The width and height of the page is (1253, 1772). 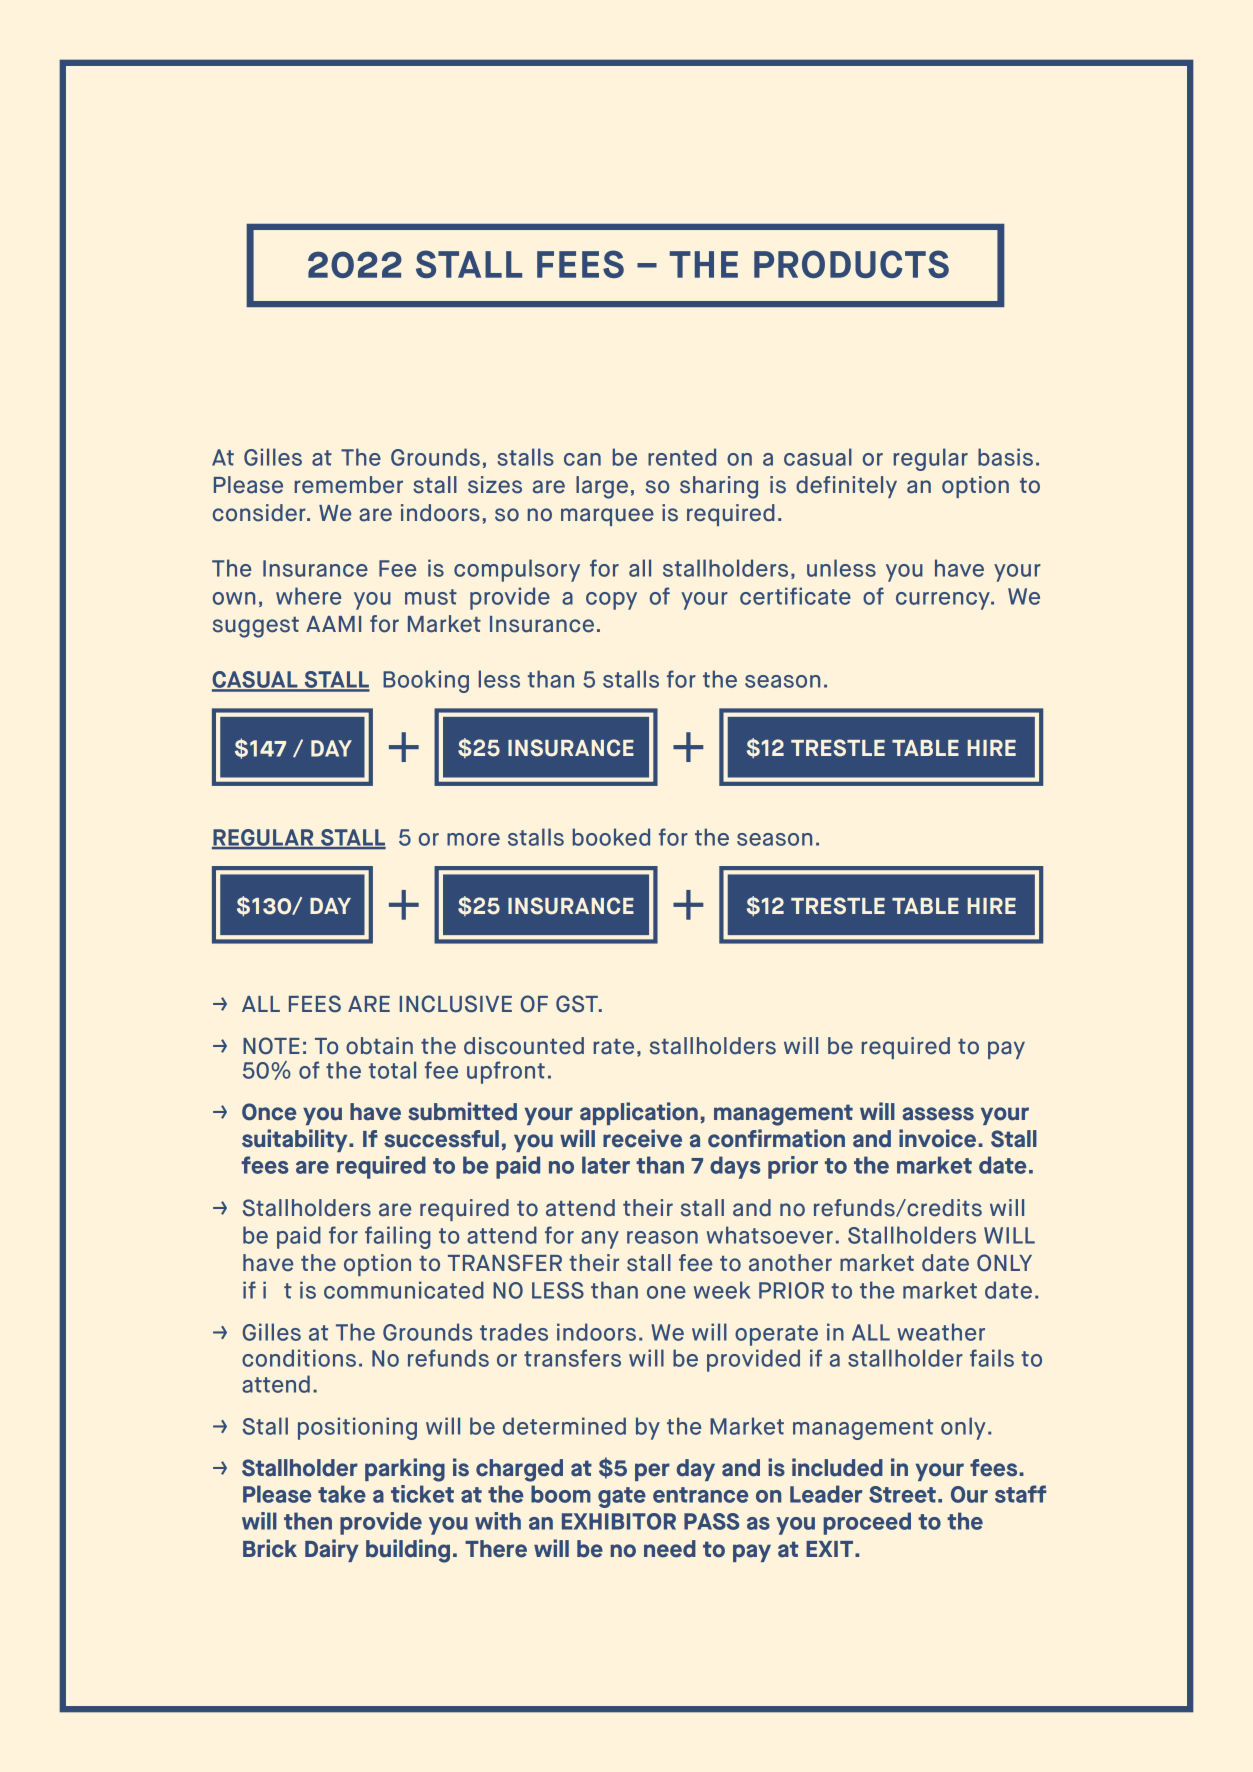 What do you see at coordinates (308, 1521) in the page?
I see `then` at bounding box center [308, 1521].
